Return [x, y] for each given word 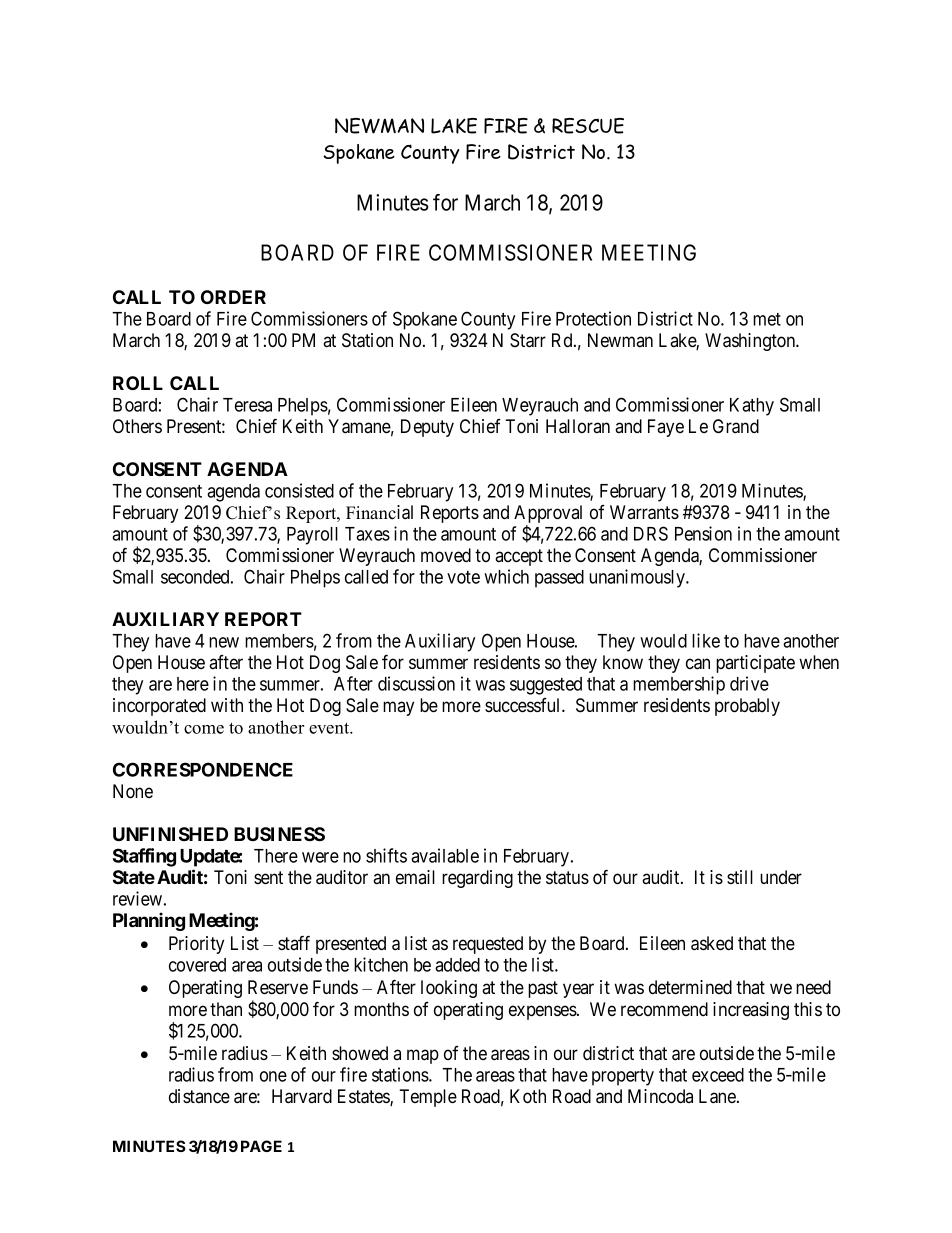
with [227, 705]
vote [463, 577]
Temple [428, 1098]
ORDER [233, 297]
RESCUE [588, 126]
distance [199, 1096]
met [767, 319]
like [706, 640]
